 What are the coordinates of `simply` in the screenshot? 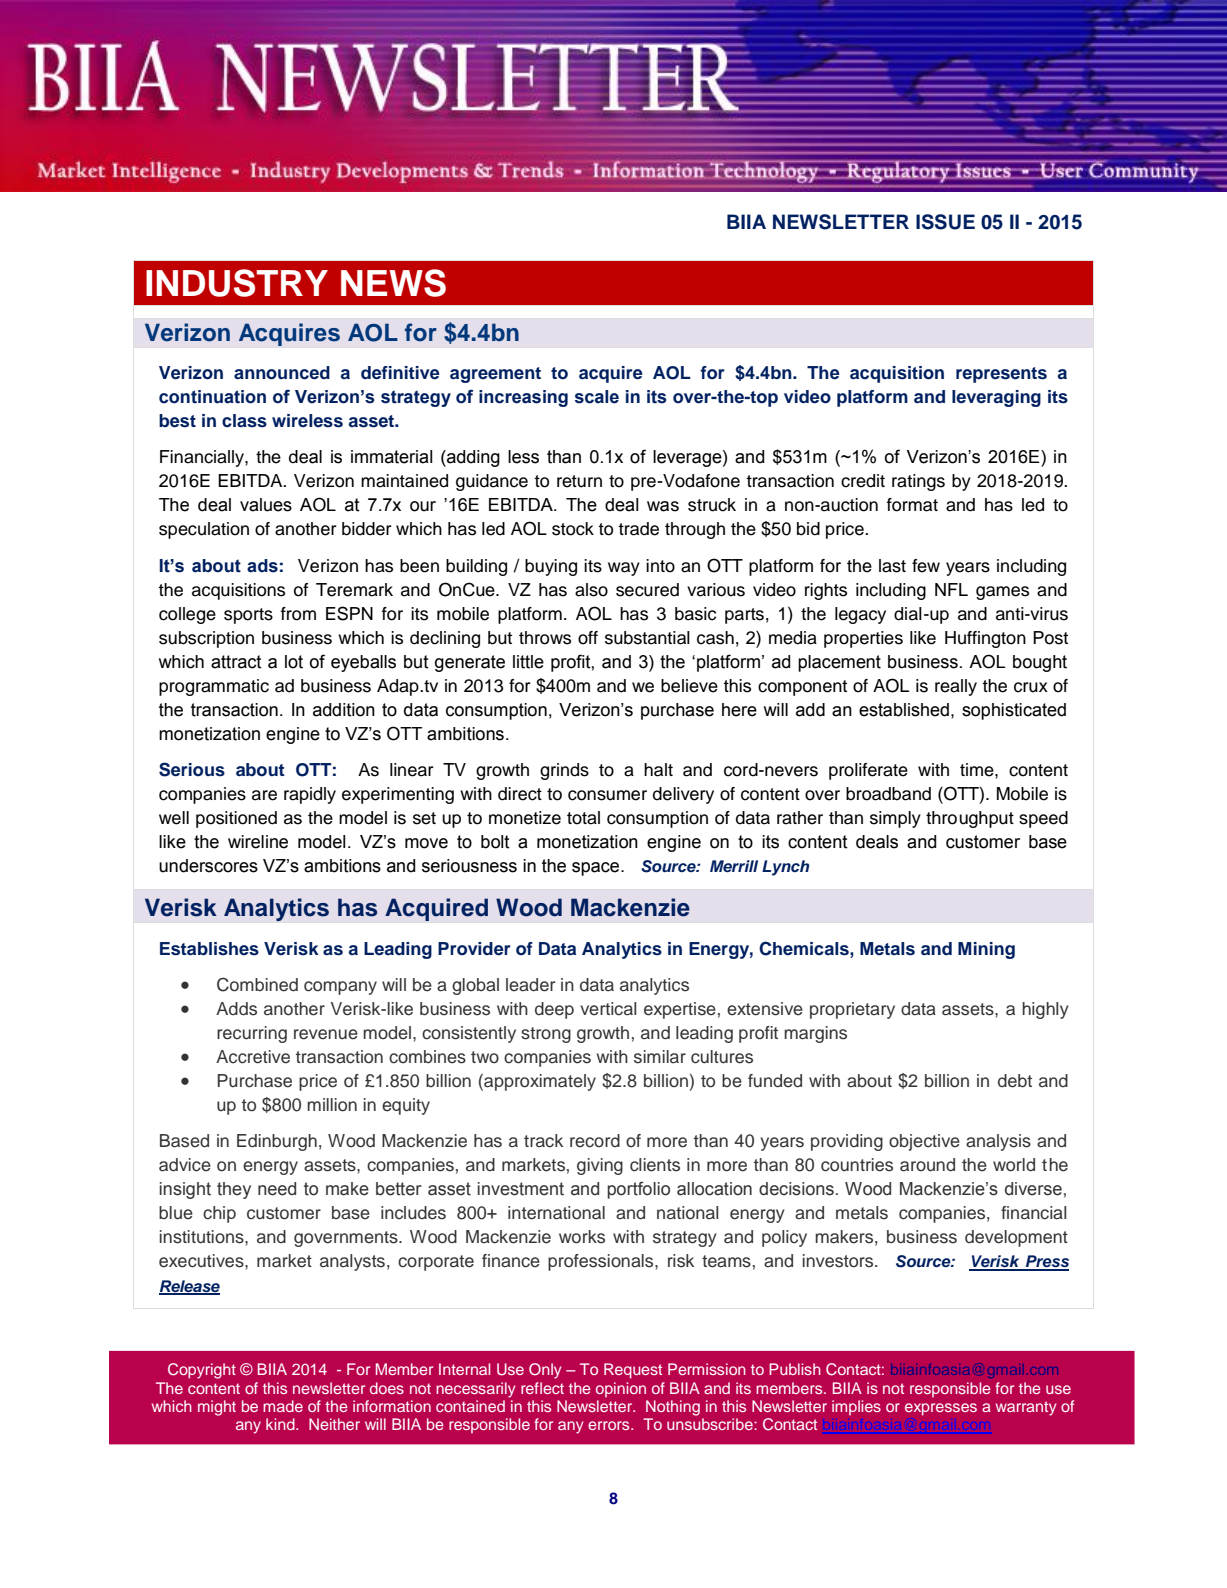 It's located at (895, 819).
